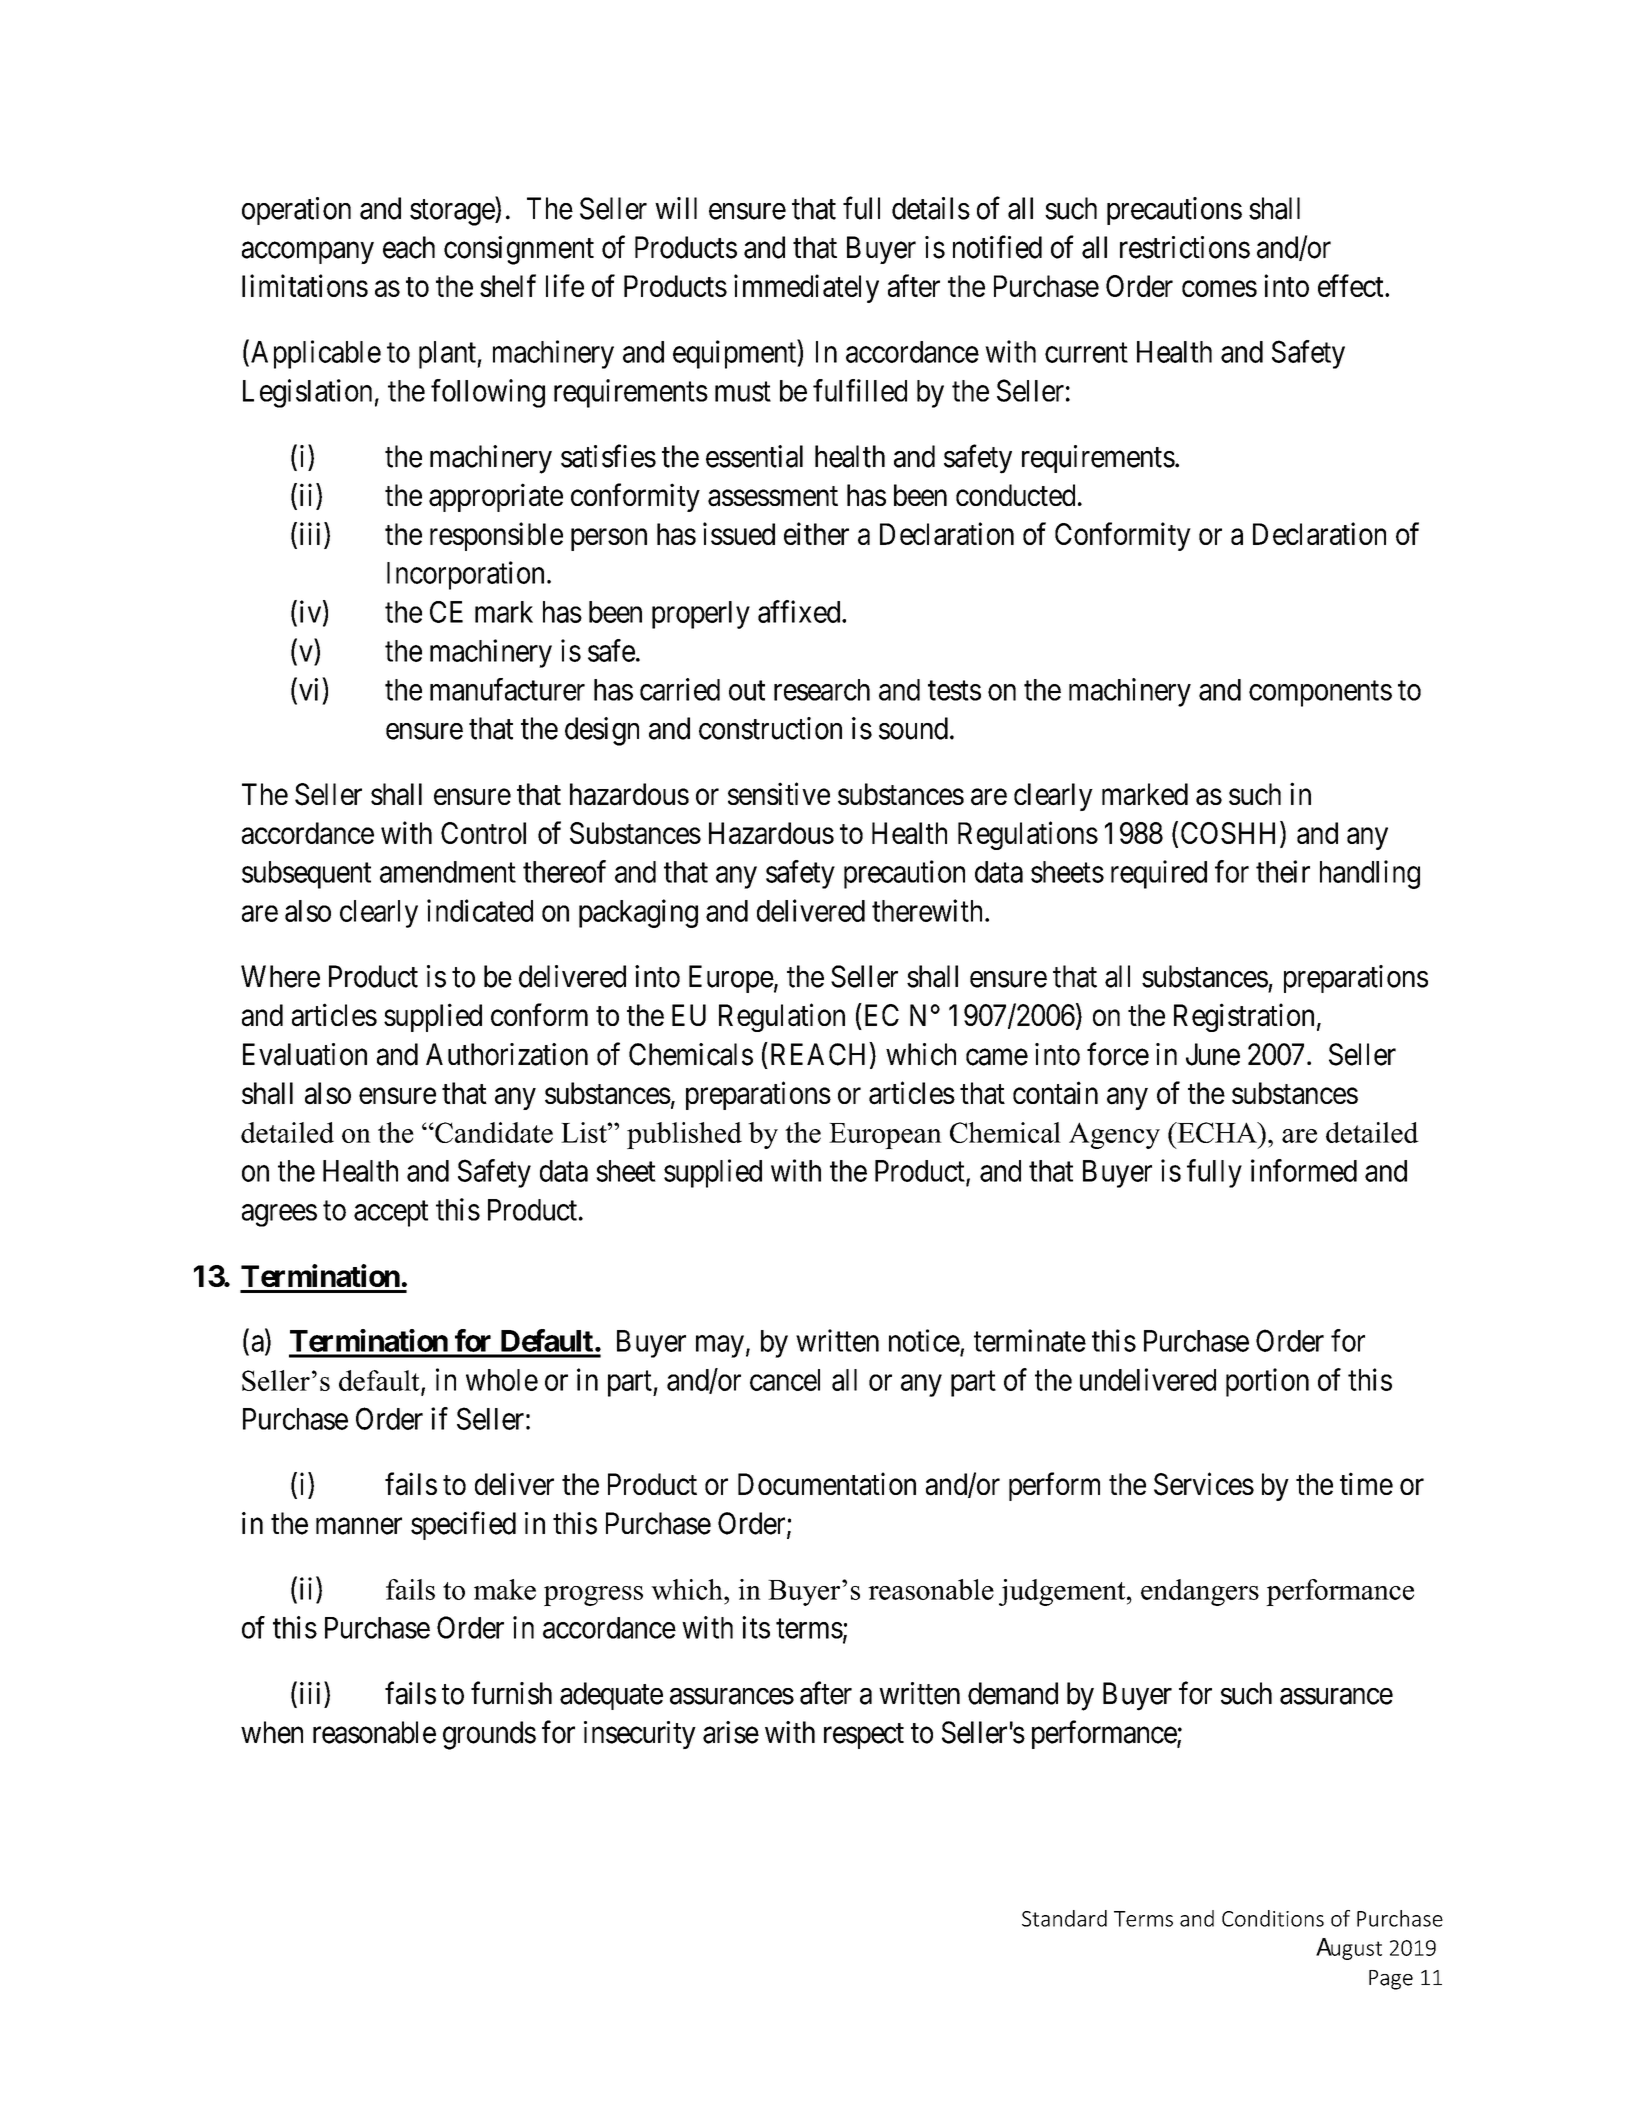 The height and width of the screenshot is (2117, 1636). What do you see at coordinates (684, 1135) in the screenshot?
I see `published` at bounding box center [684, 1135].
